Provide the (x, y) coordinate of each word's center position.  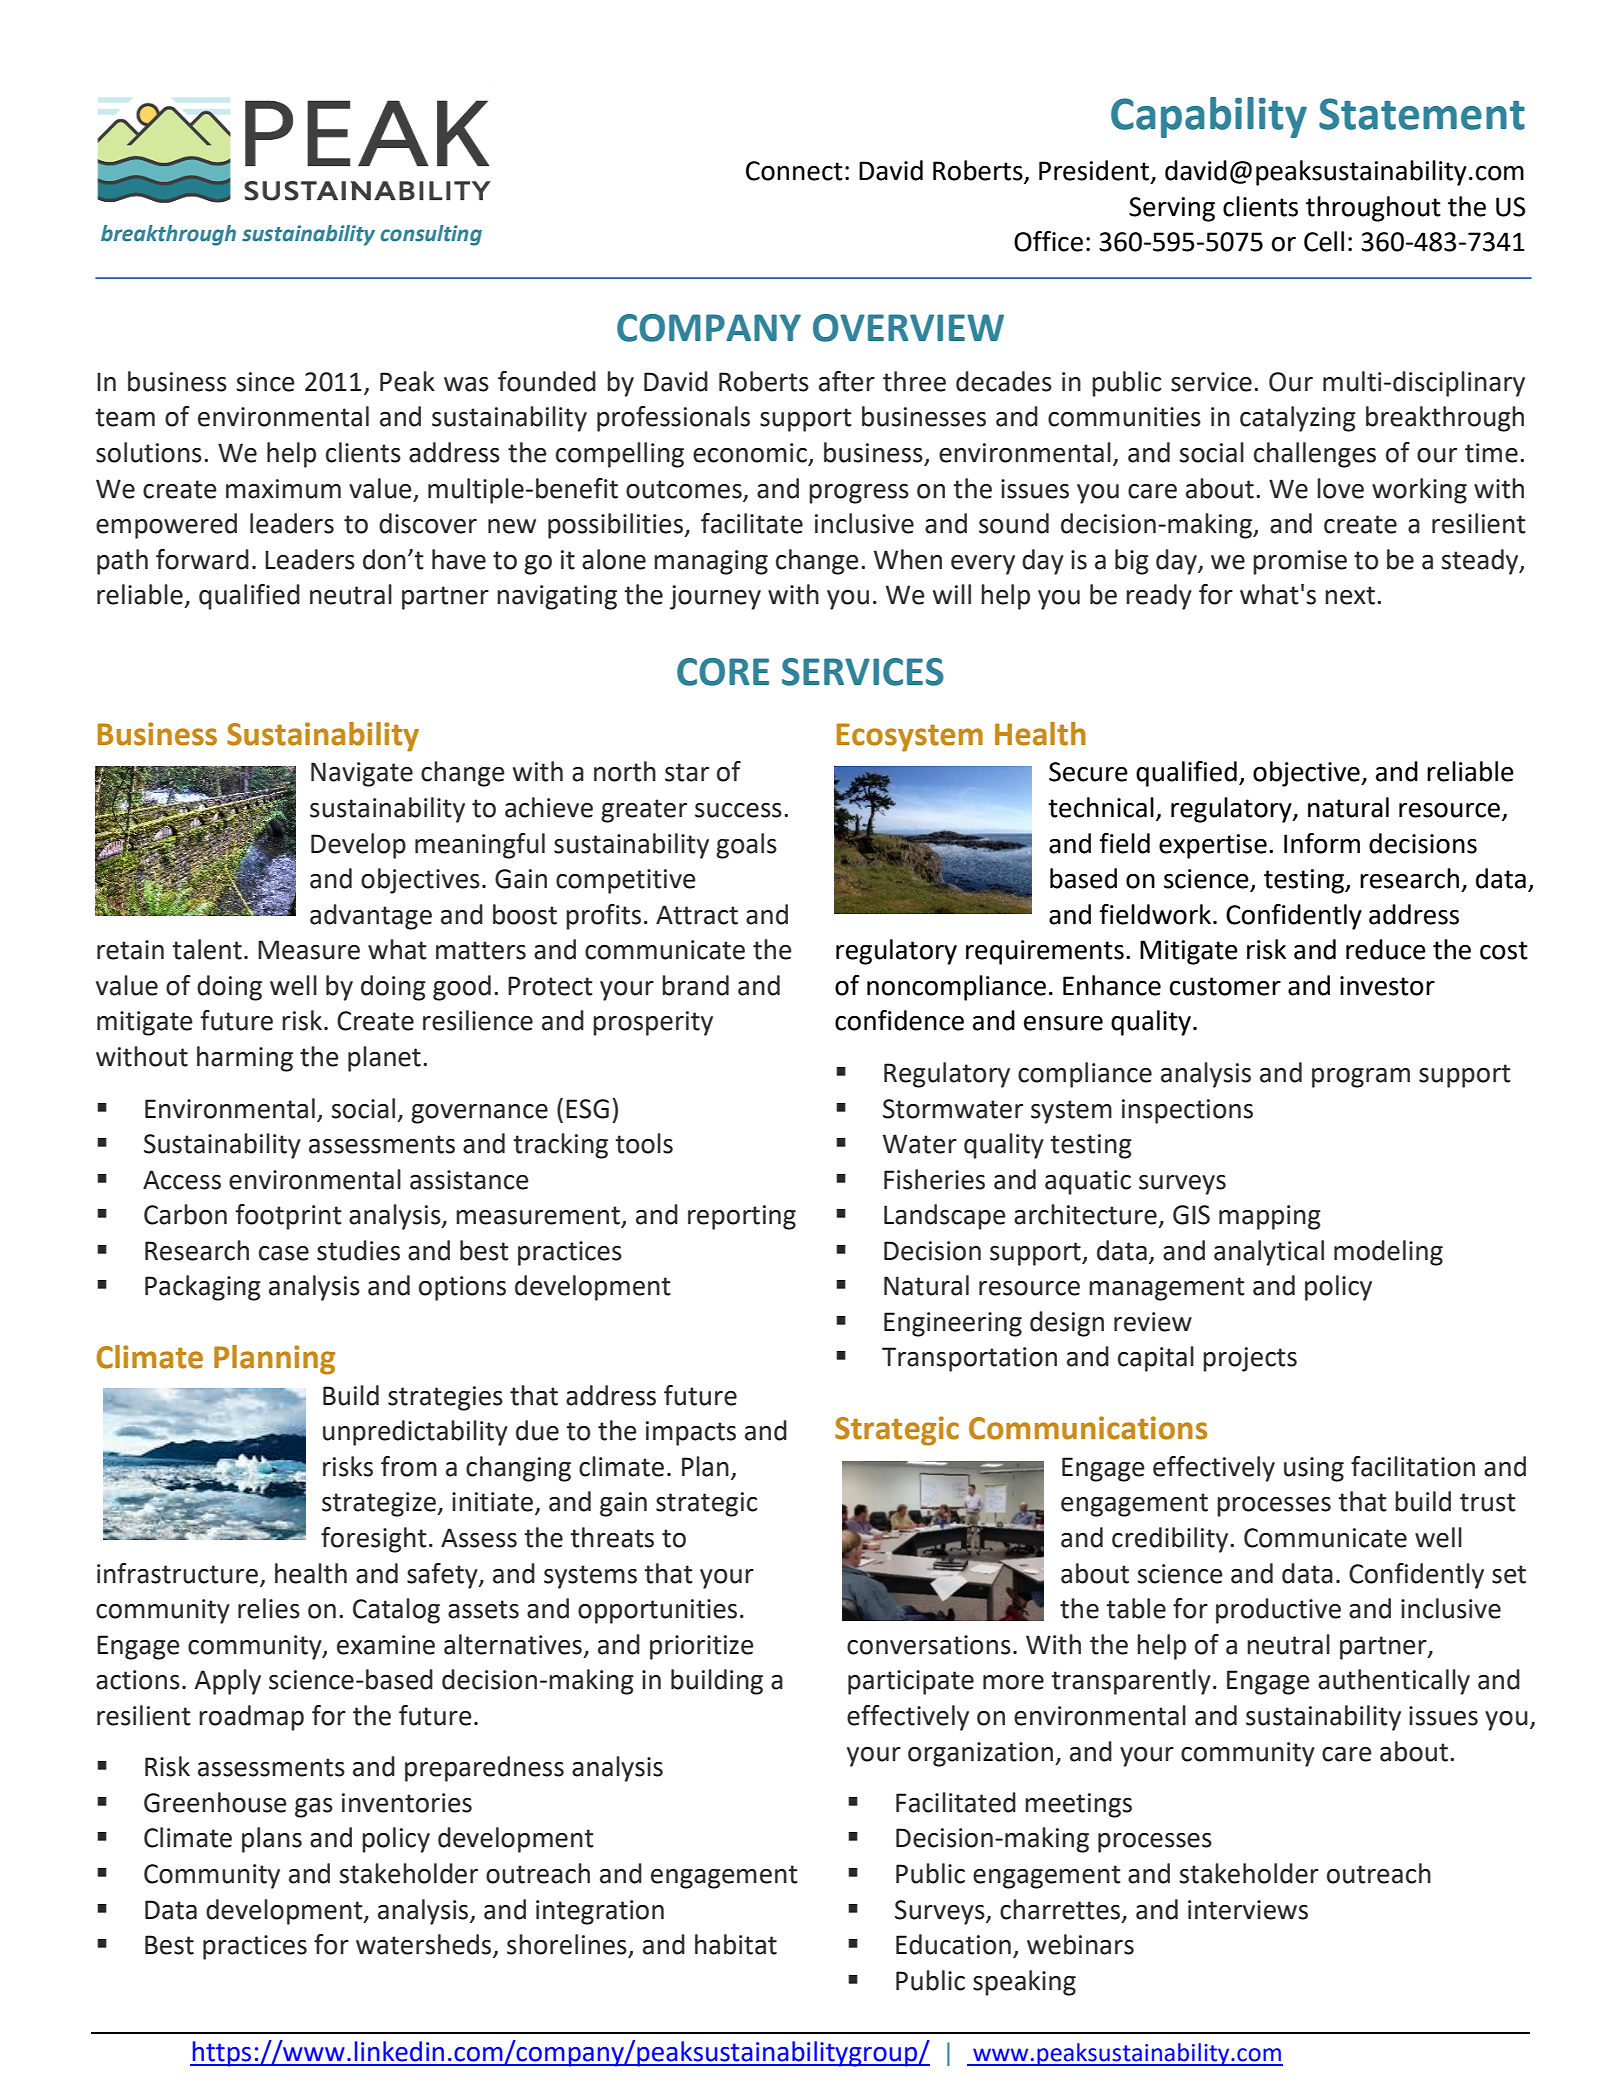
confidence (899, 1020)
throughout (1373, 209)
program (1361, 1078)
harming (245, 1059)
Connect (794, 171)
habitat (736, 1944)
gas (314, 1808)
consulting (431, 235)
